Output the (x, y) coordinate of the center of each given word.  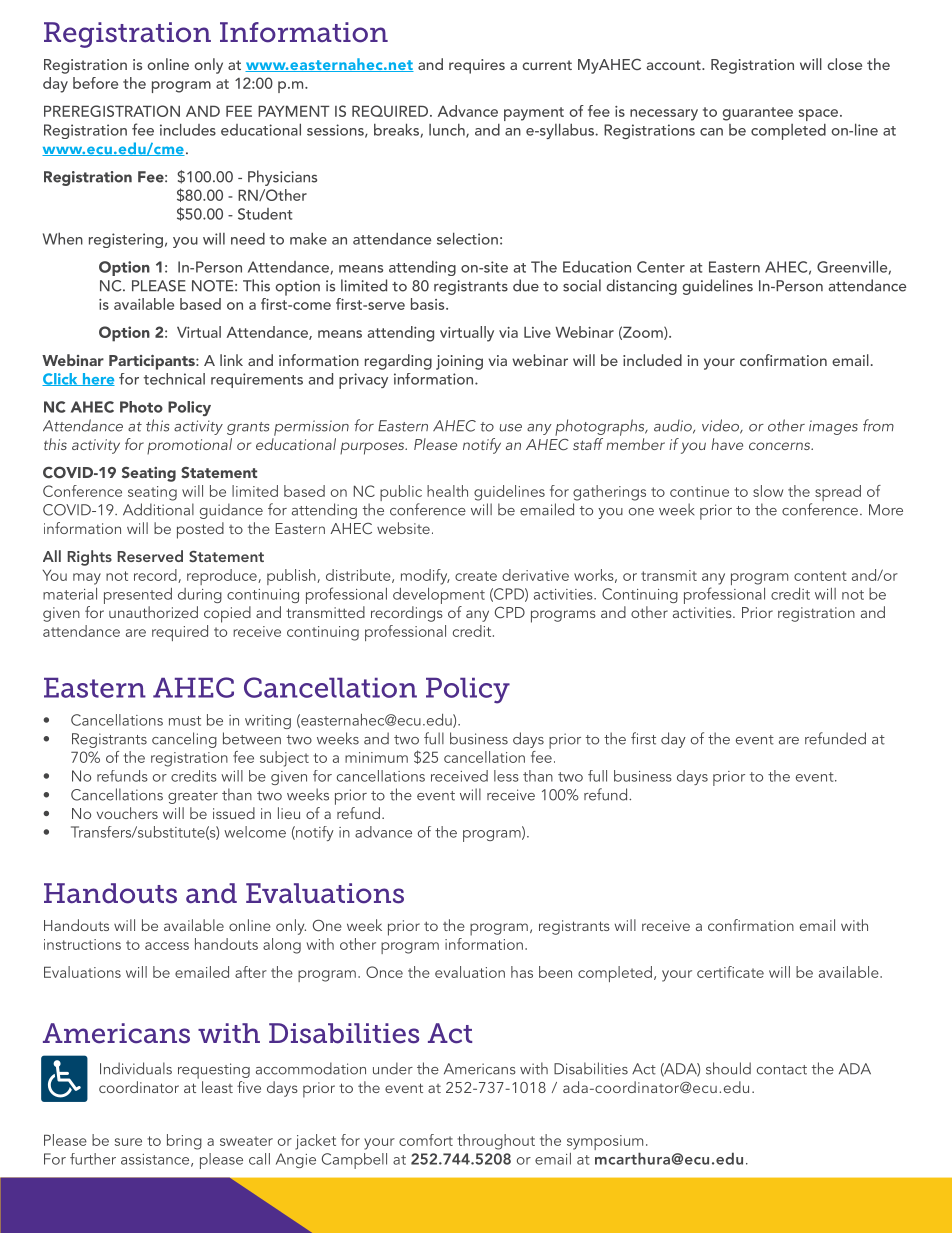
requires (477, 66)
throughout (496, 1142)
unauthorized (153, 612)
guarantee (758, 114)
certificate (730, 972)
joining (459, 362)
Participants (153, 362)
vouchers (127, 813)
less (506, 776)
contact (782, 1070)
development (439, 596)
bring (184, 1142)
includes (188, 129)
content (820, 576)
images (833, 427)
